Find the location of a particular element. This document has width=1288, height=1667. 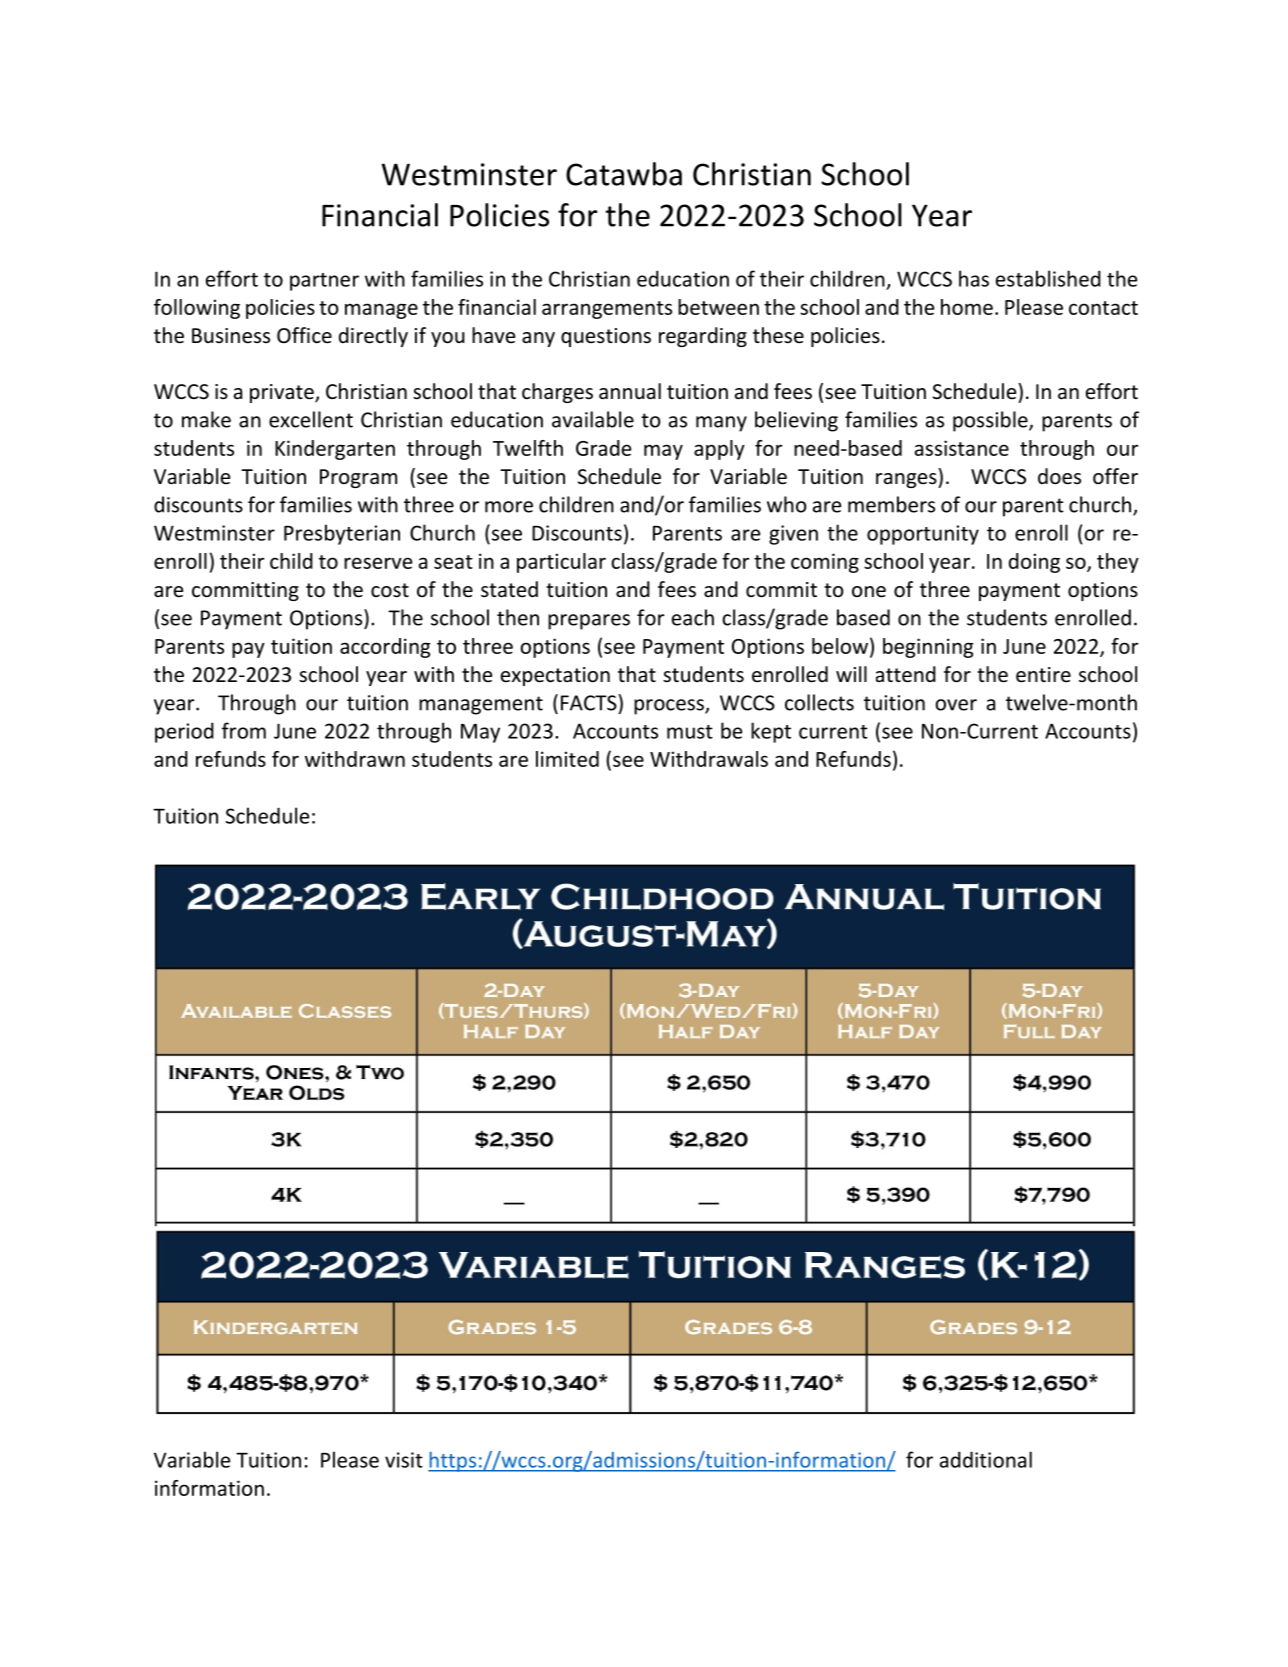

limited is located at coordinates (567, 759).
